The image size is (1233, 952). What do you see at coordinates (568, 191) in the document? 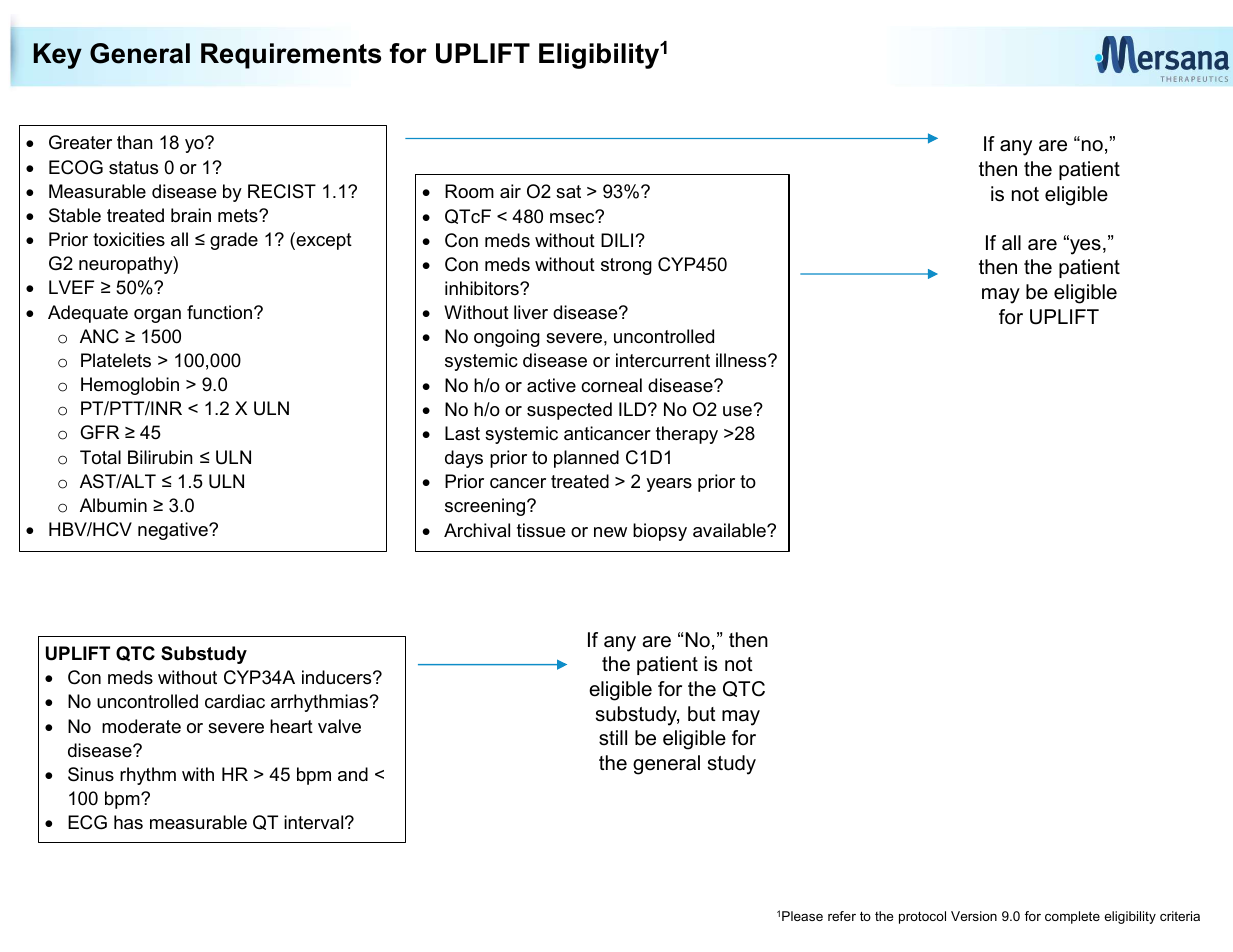
I see `sat` at bounding box center [568, 191].
